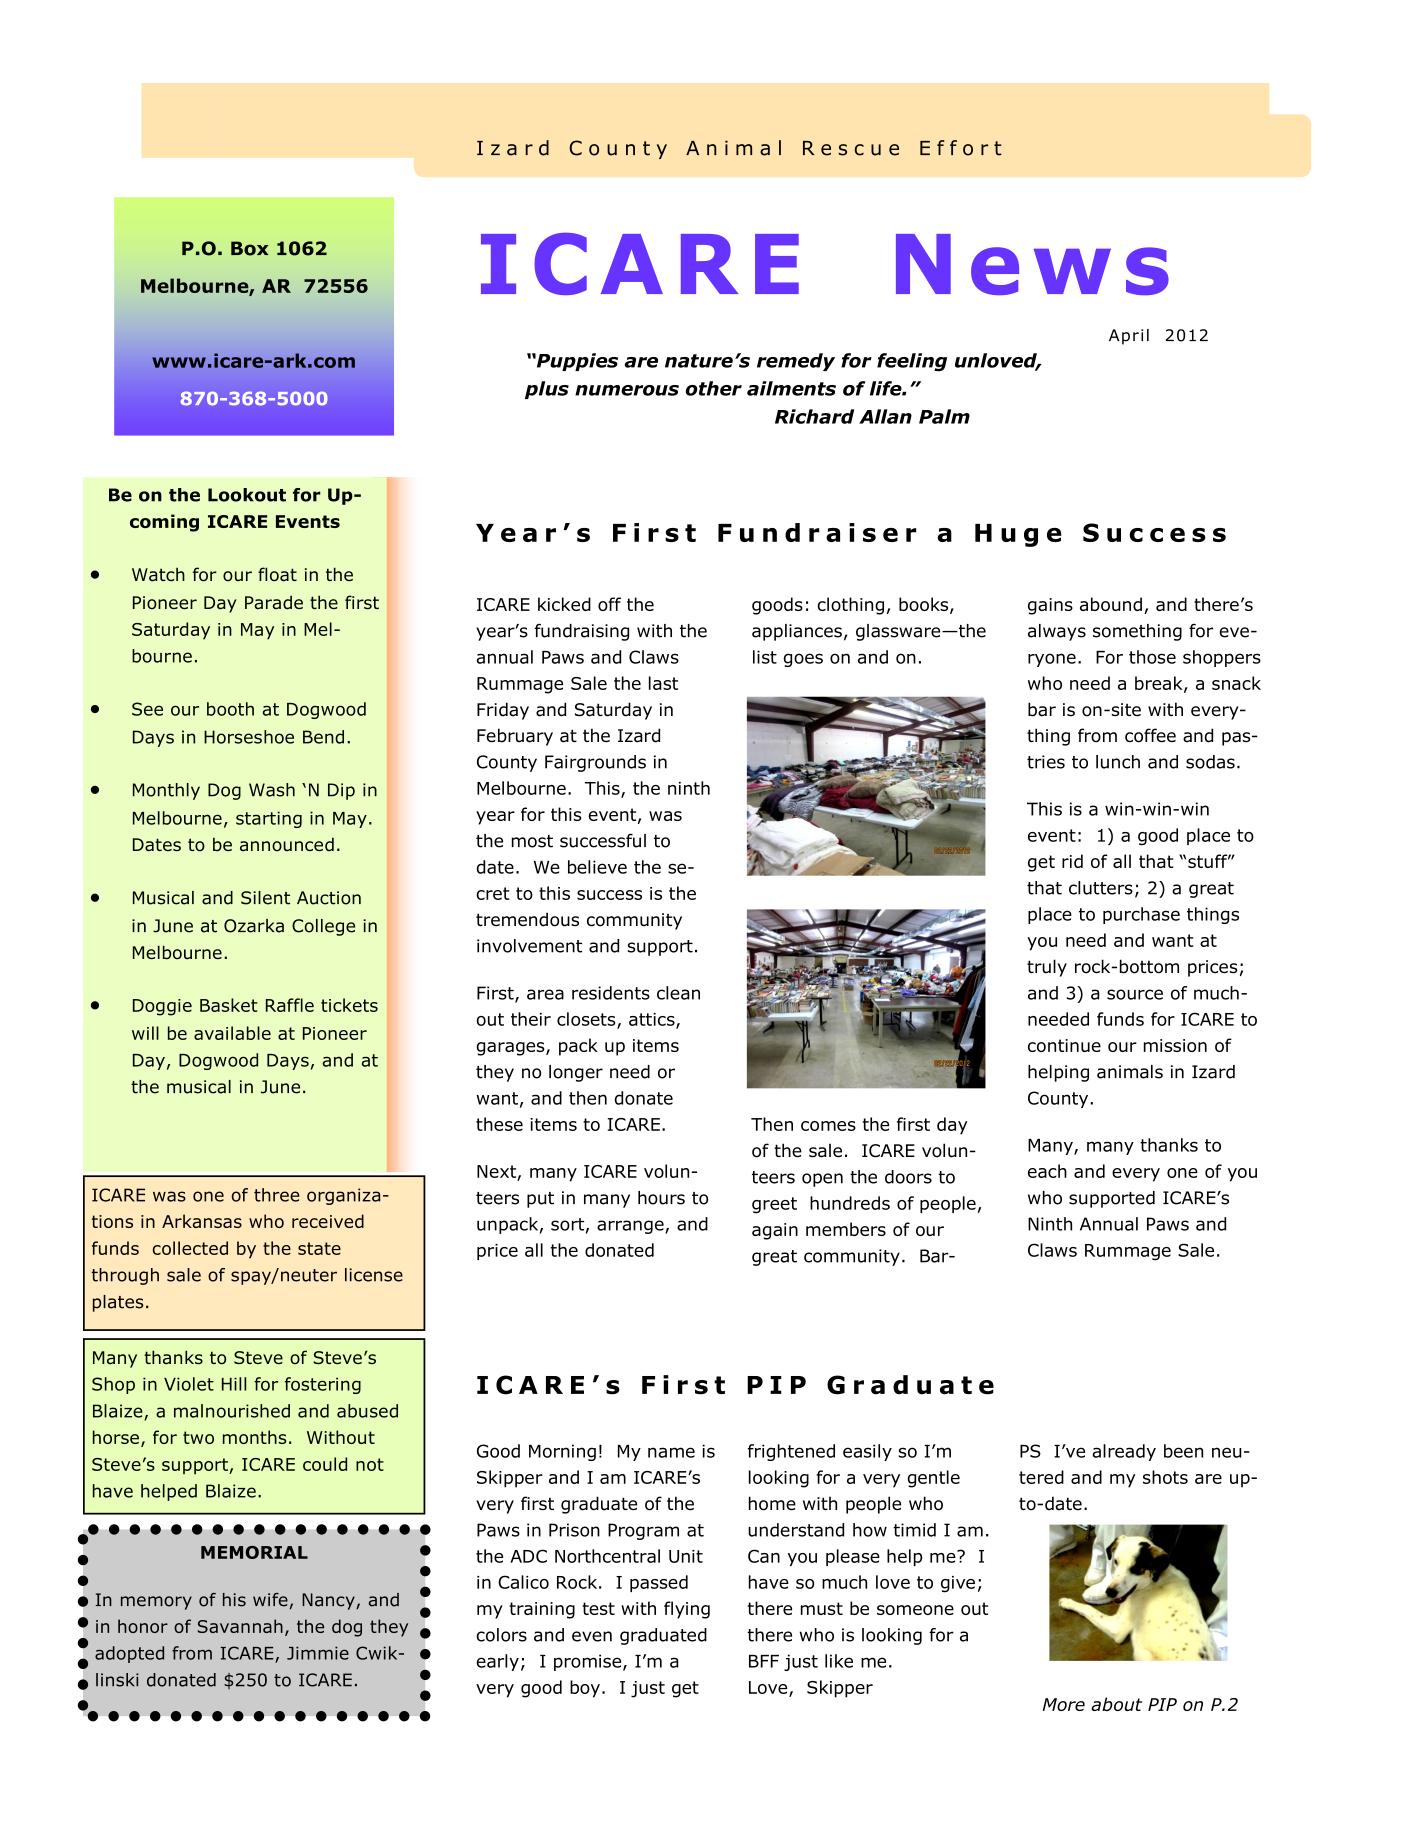  I want to click on clean, so click(678, 993).
